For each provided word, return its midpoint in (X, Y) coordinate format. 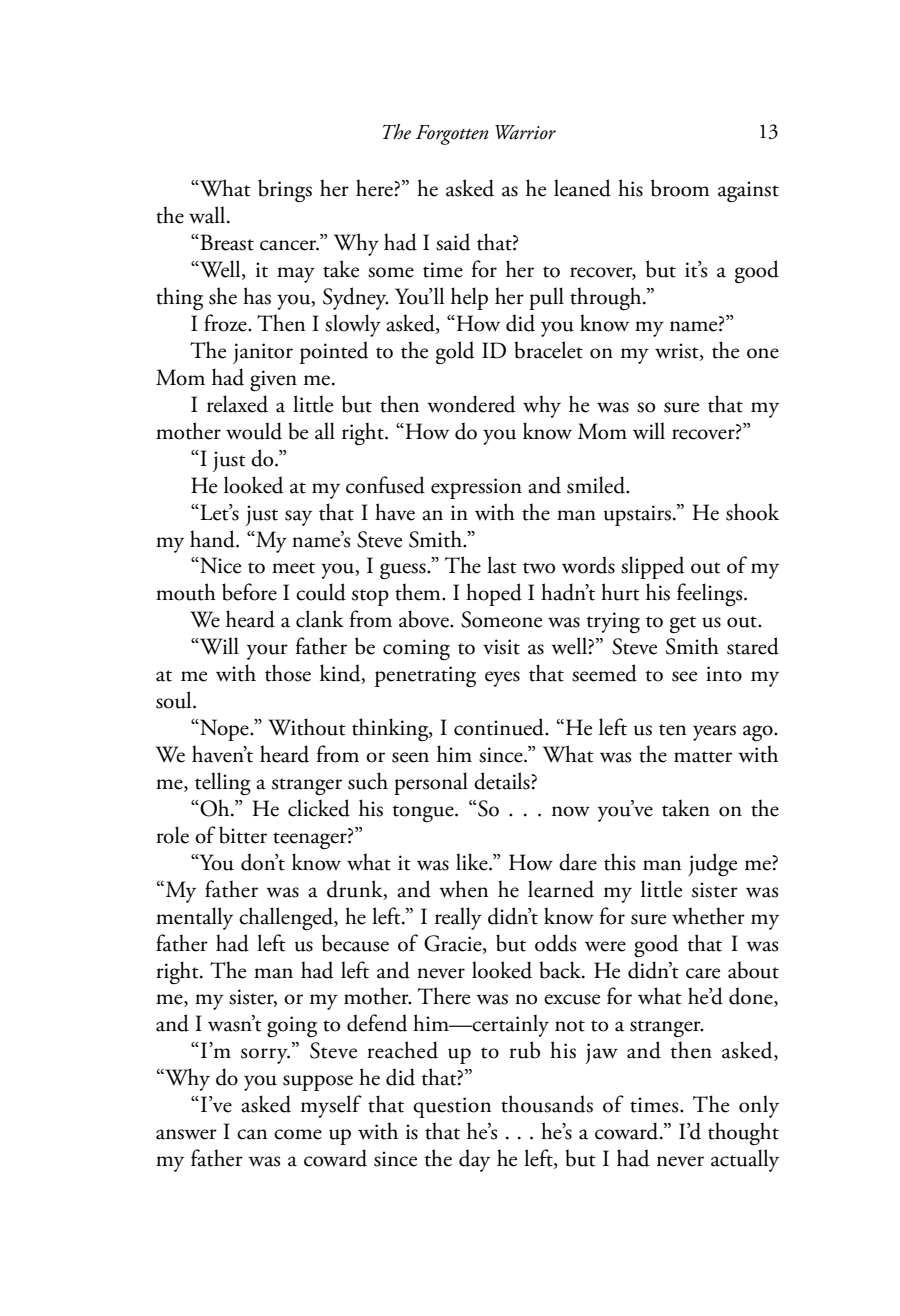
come (298, 1134)
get (683, 625)
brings (285, 190)
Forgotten (452, 135)
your (267, 652)
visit (501, 647)
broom (680, 188)
